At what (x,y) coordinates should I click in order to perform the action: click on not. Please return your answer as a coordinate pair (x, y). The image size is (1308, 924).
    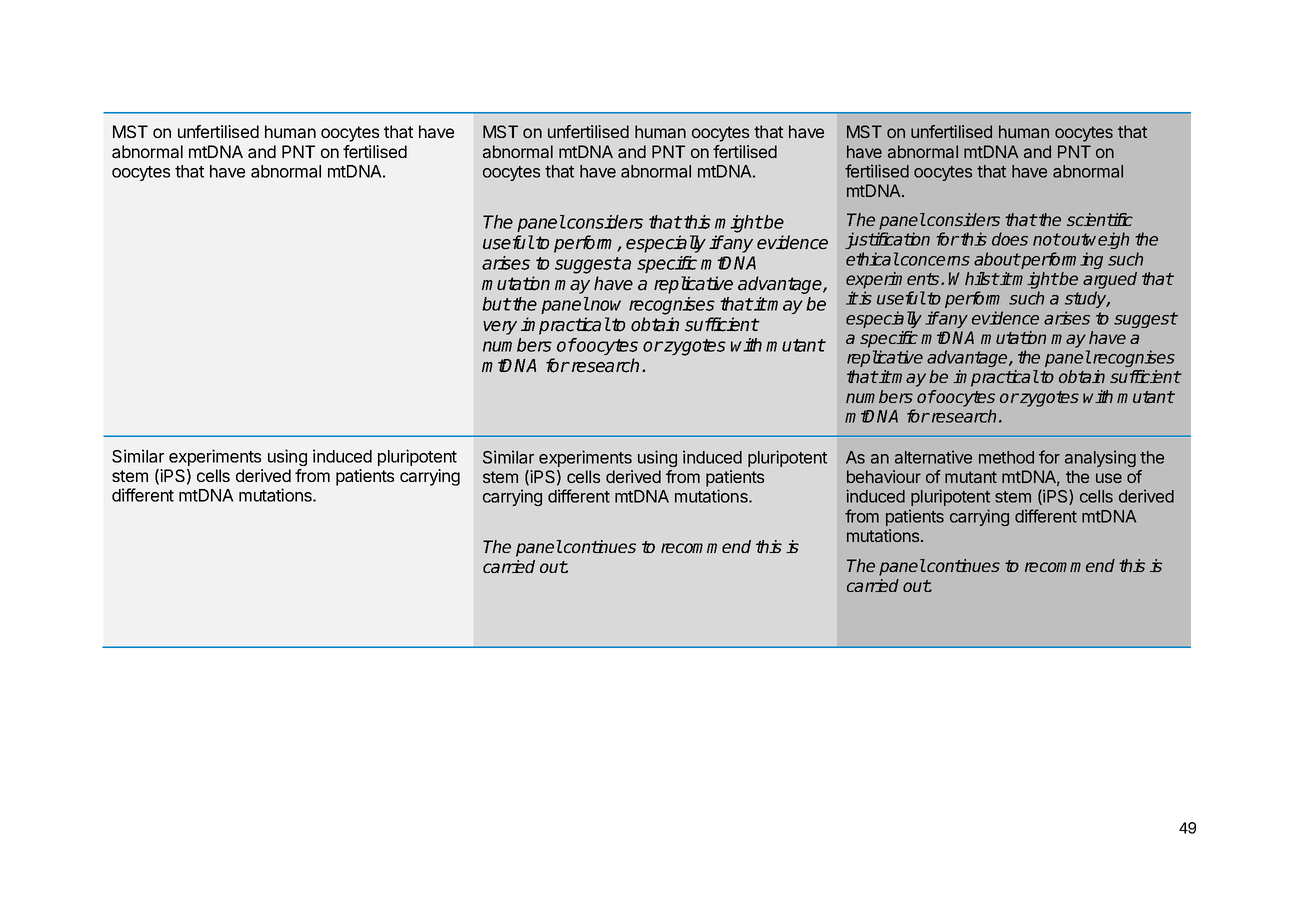
    Looking at the image, I should click on (1046, 239).
